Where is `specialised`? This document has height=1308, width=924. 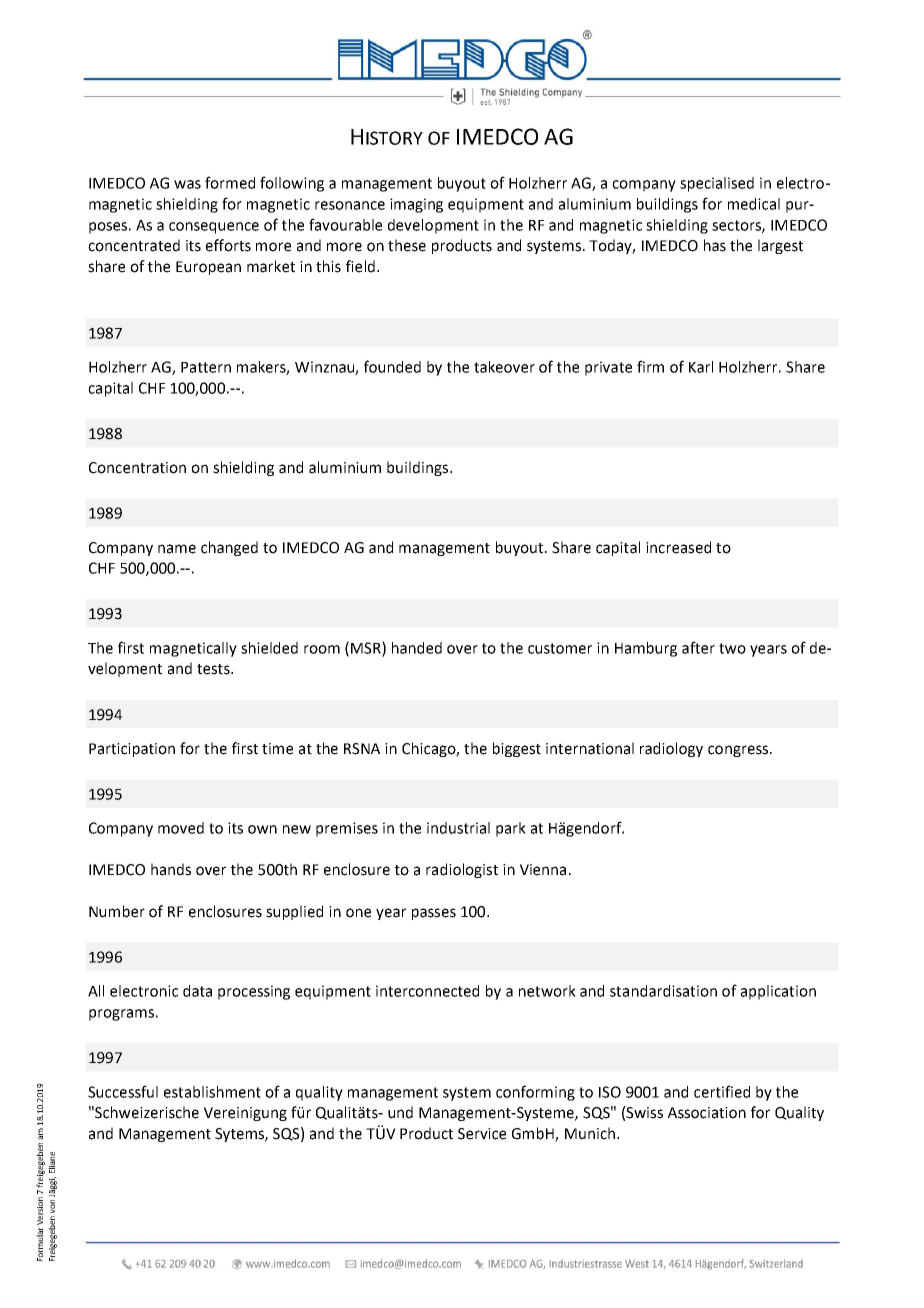
specialised is located at coordinates (717, 184).
